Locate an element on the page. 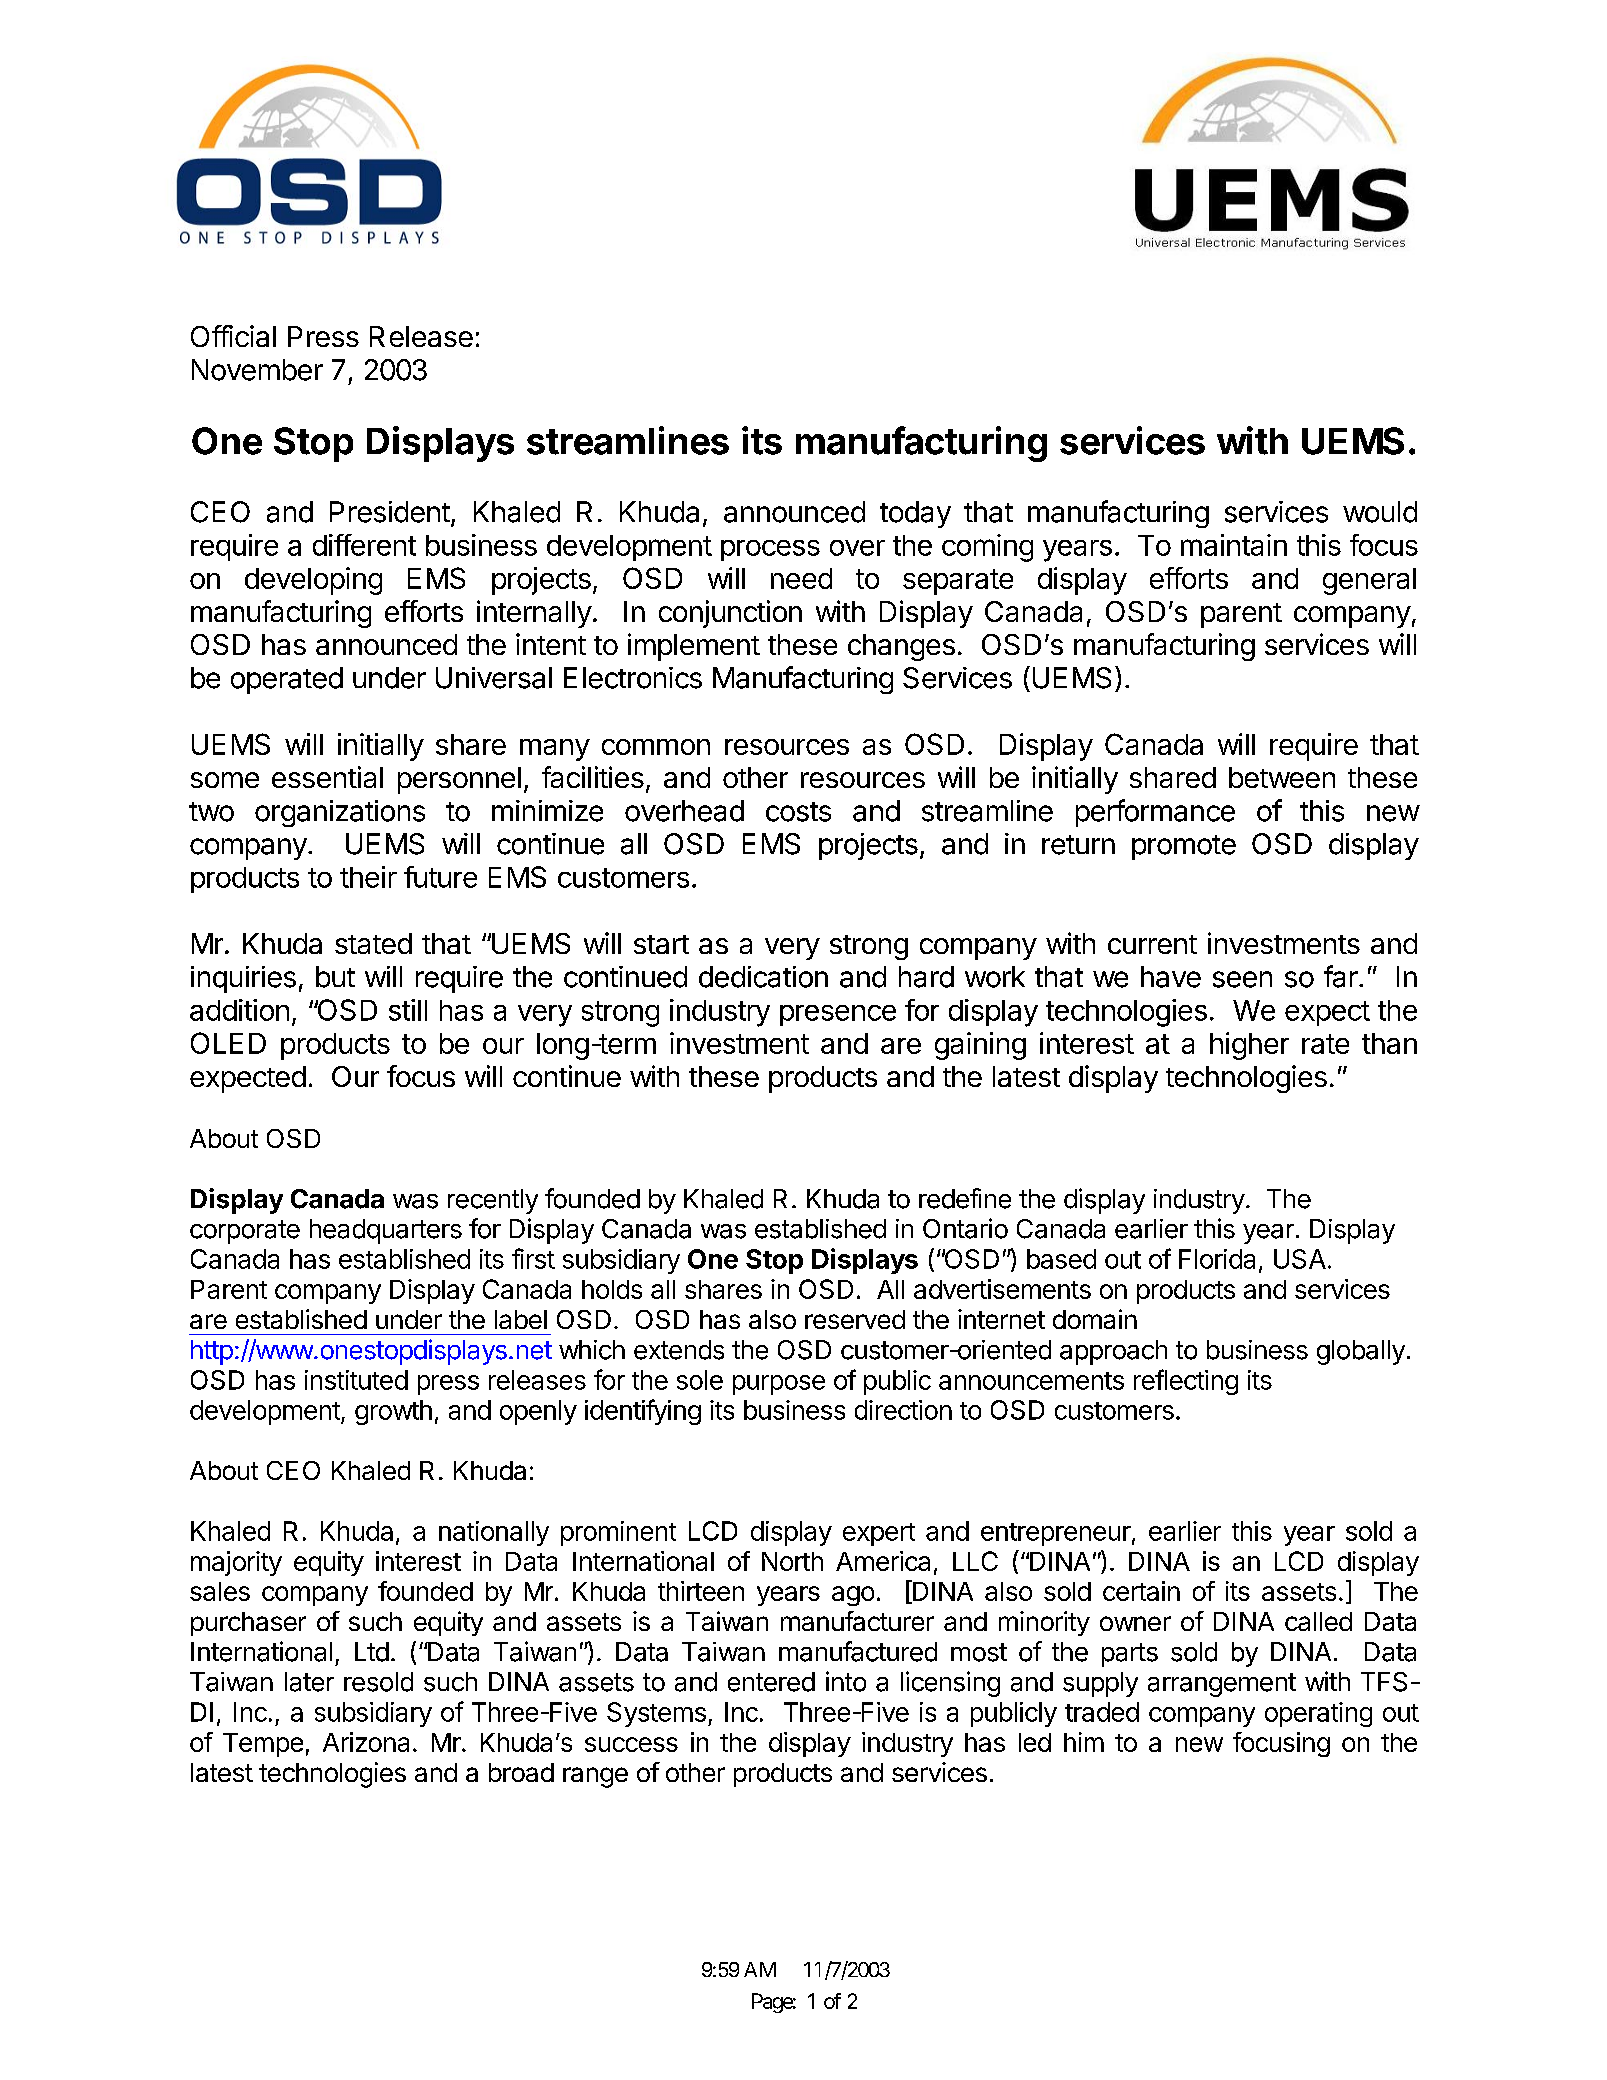 The height and width of the page is (2080, 1607). operating is located at coordinates (1318, 1714).
